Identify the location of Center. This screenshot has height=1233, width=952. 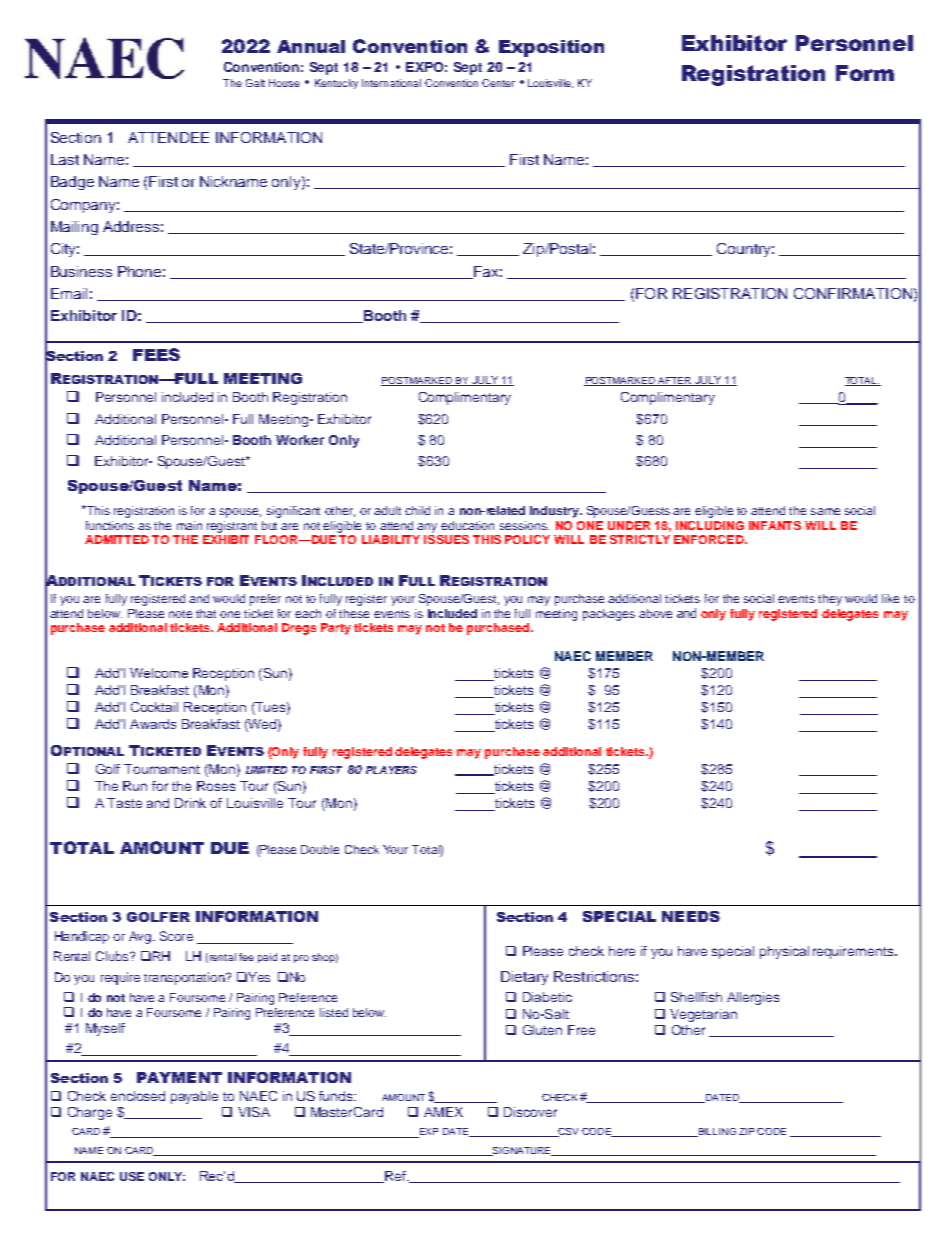
(498, 83).
